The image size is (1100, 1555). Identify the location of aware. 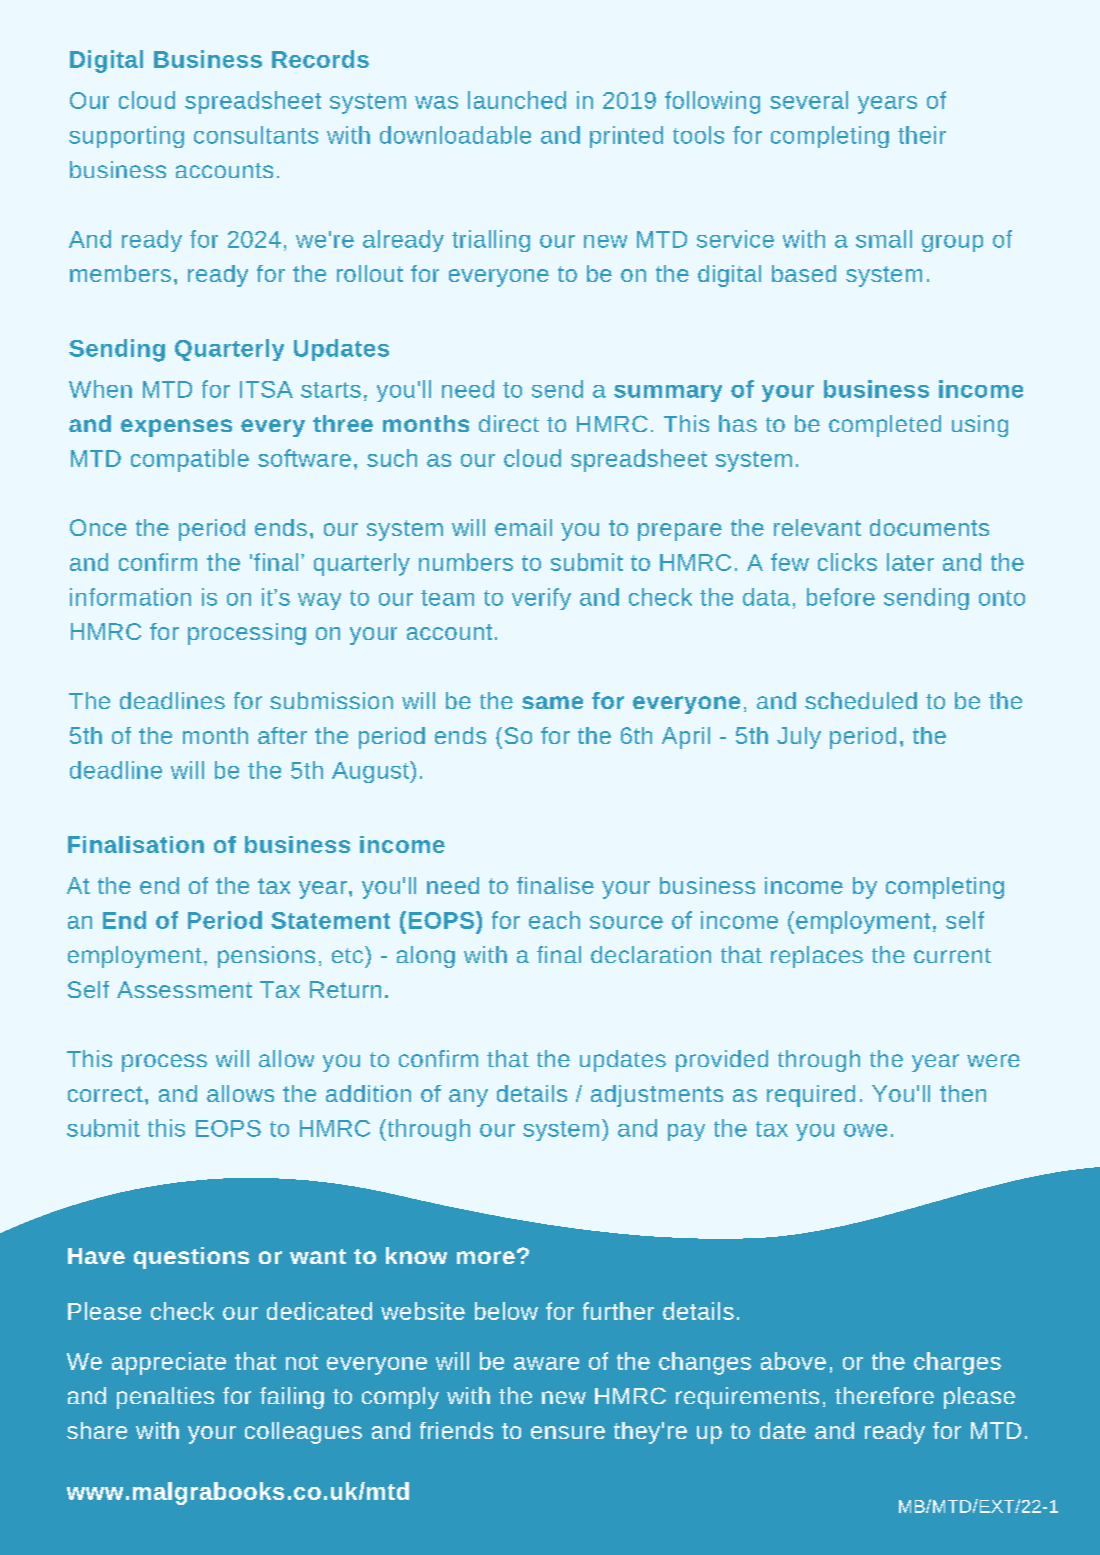
(546, 1363).
